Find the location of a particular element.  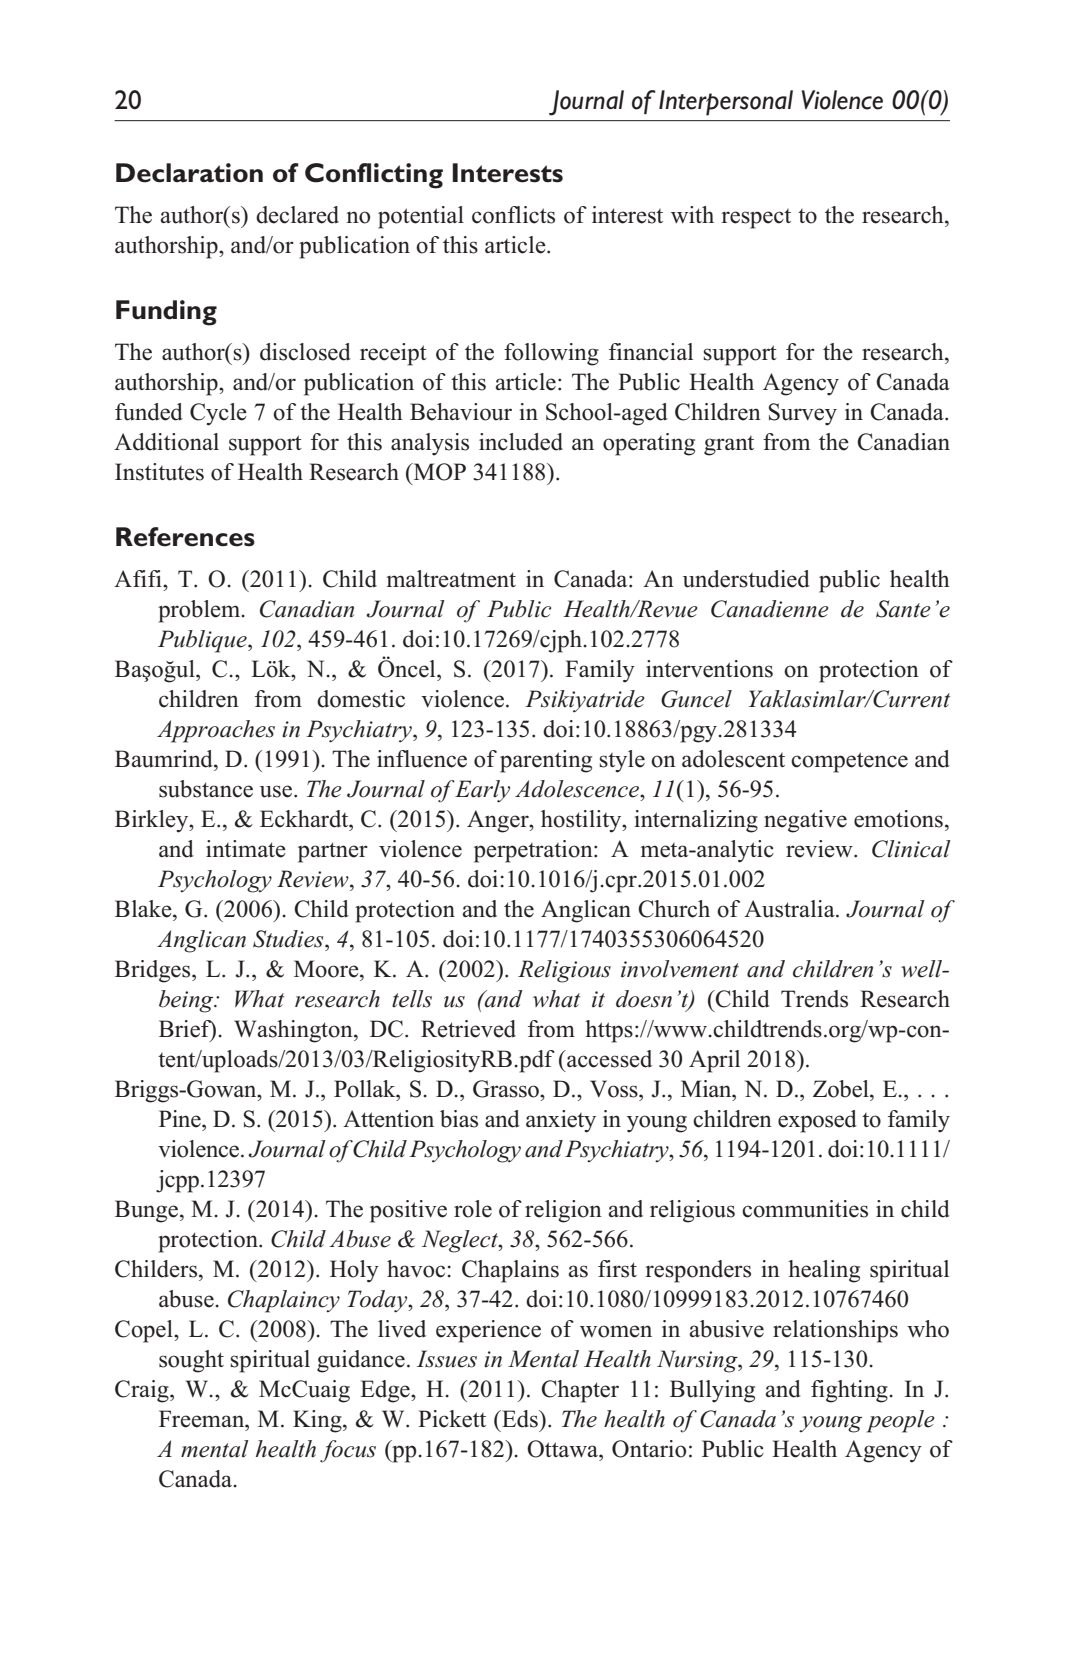

Survey is located at coordinates (803, 414).
